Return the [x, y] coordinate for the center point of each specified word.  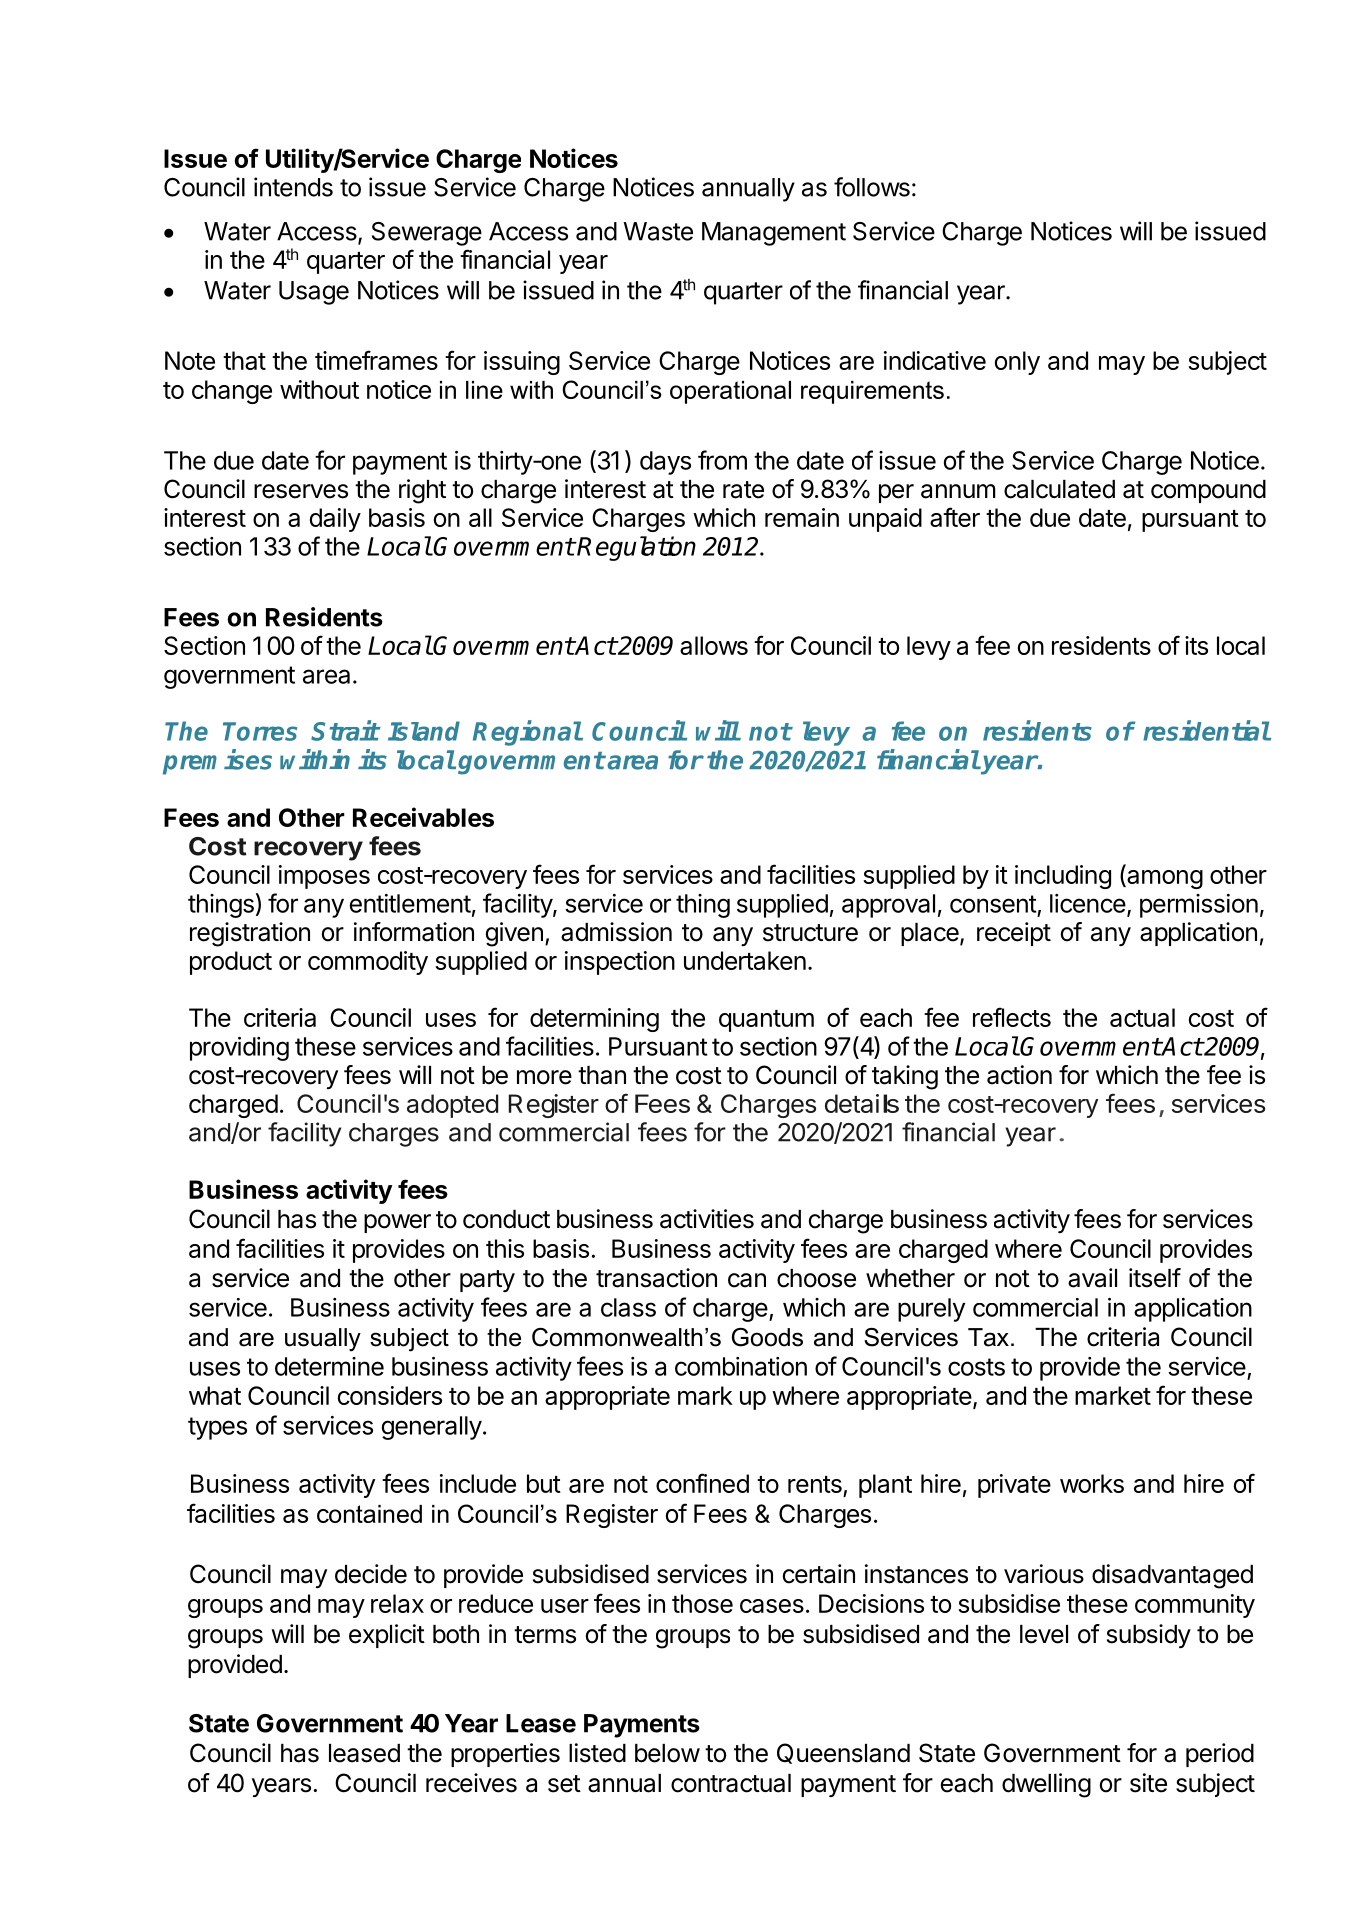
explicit [387, 1636]
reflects [1012, 1017]
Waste [658, 231]
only [1017, 363]
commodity [368, 963]
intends [293, 187]
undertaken [745, 960]
